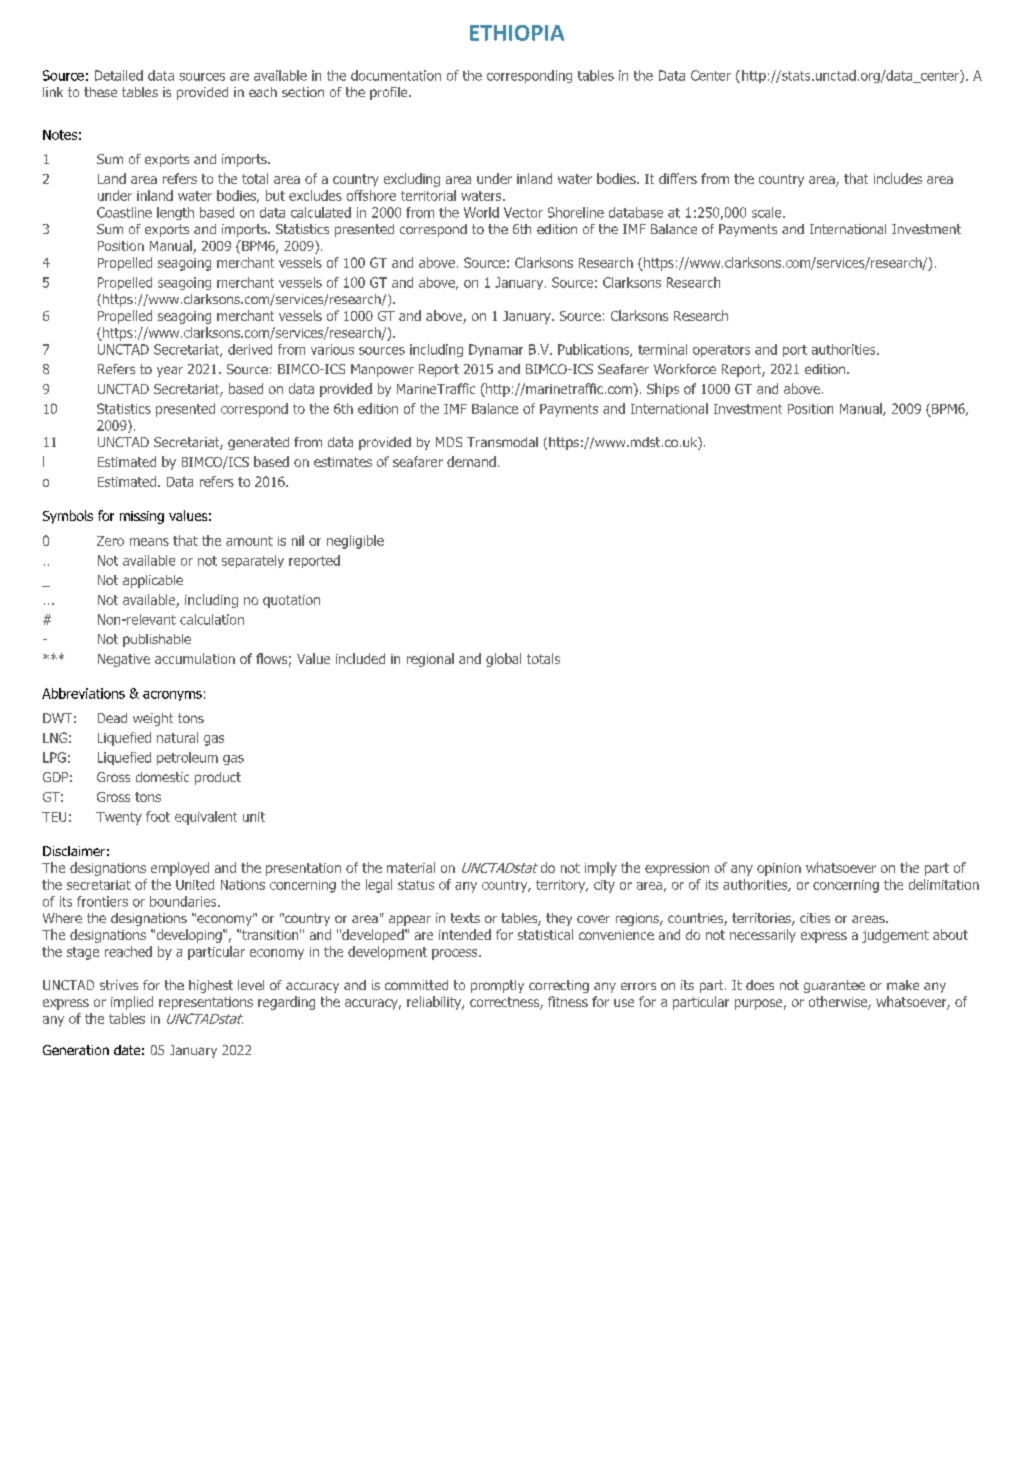 The width and height of the screenshot is (1035, 1463). What do you see at coordinates (503, 660) in the screenshot?
I see `global` at bounding box center [503, 660].
